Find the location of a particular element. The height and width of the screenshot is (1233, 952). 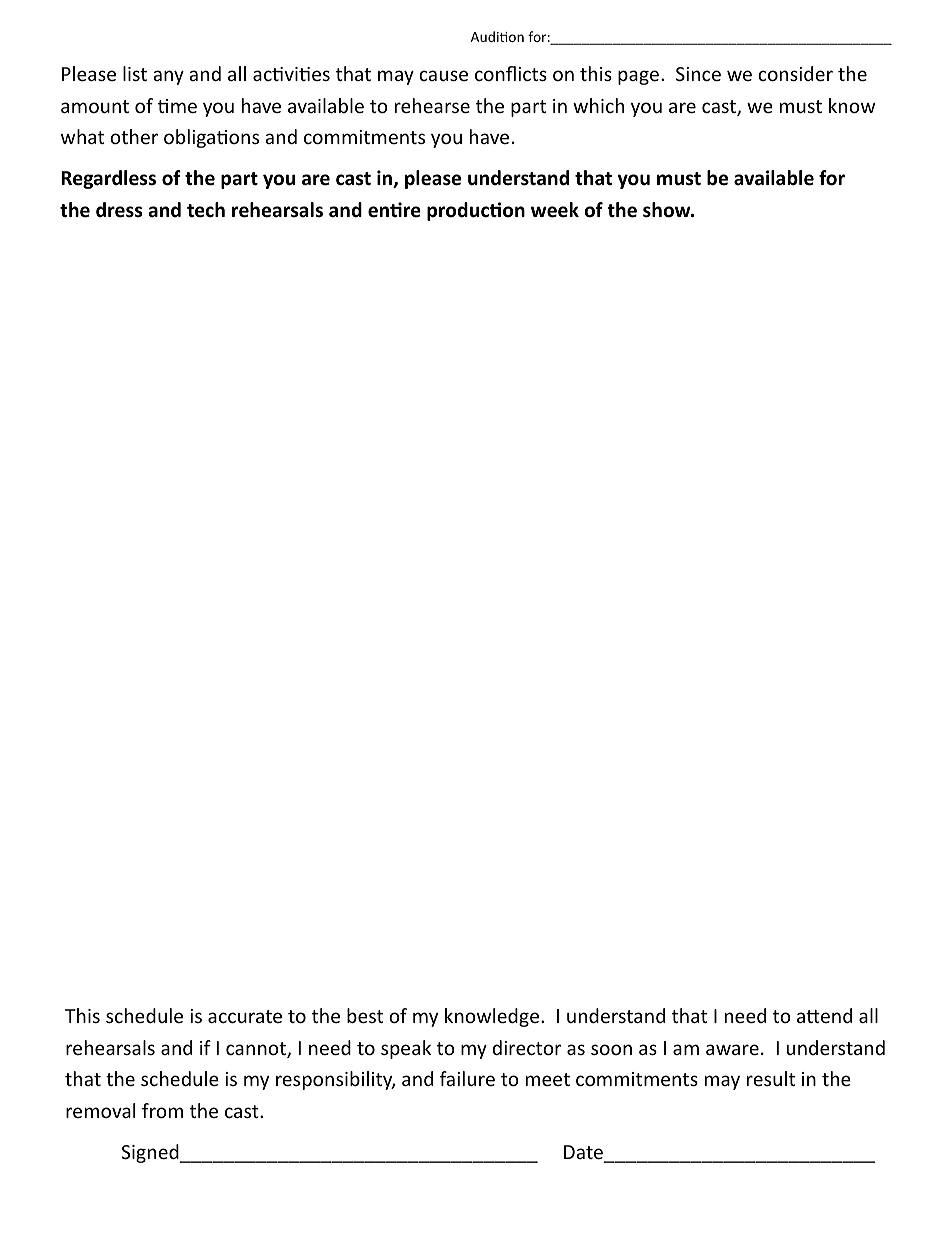

from is located at coordinates (162, 1110).
